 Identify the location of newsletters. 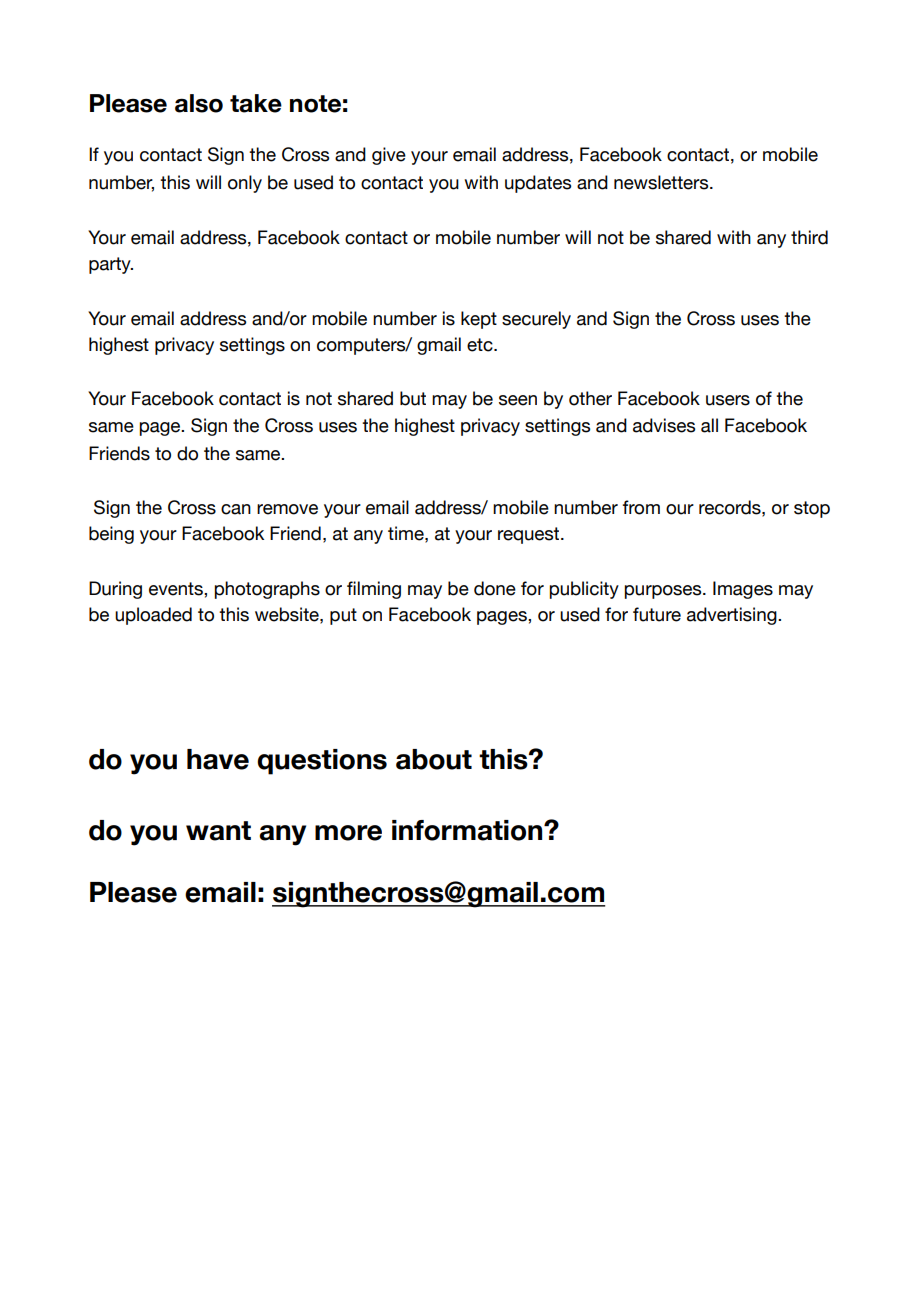
(662, 182).
